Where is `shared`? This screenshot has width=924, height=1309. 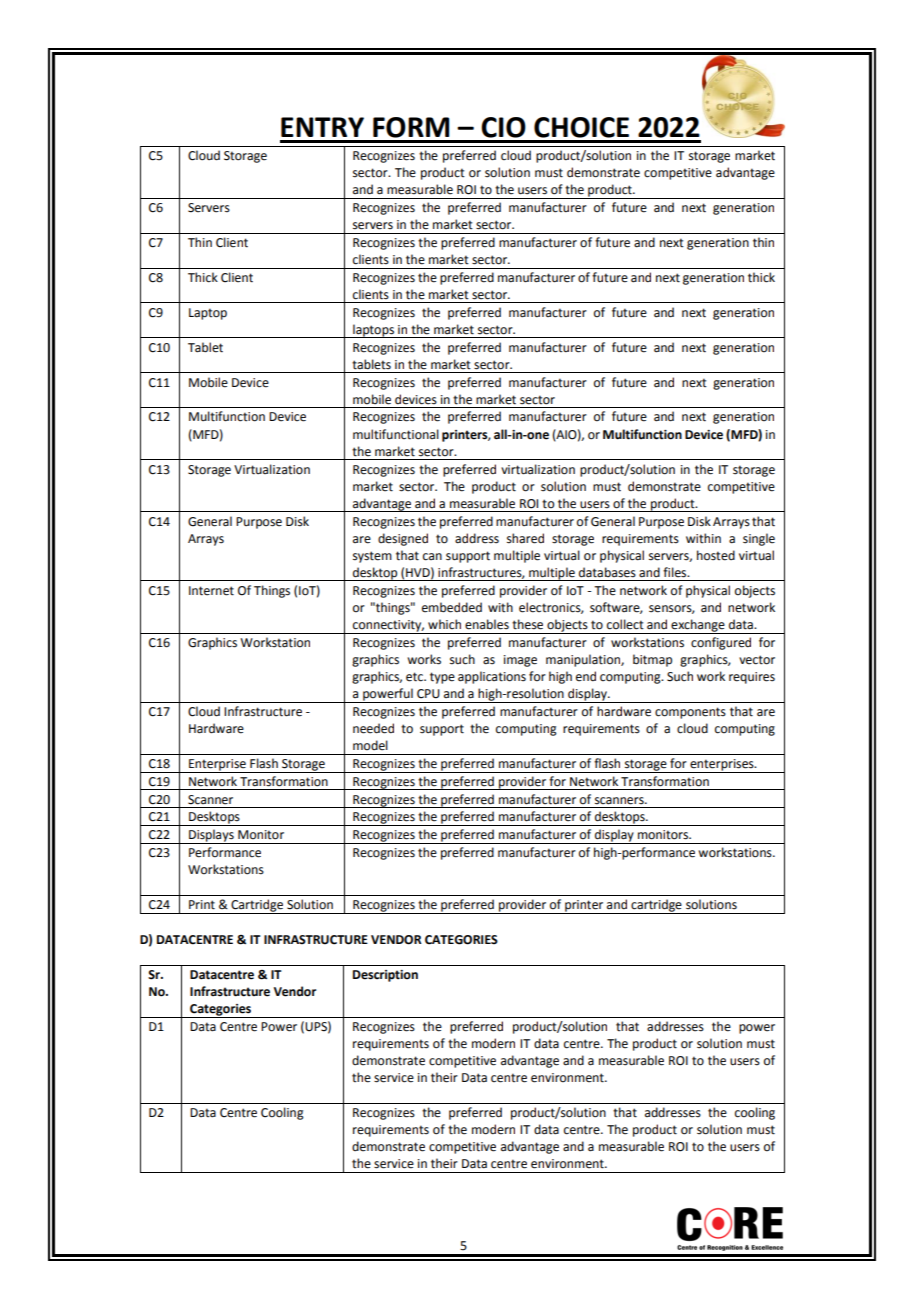 shared is located at coordinates (525, 538).
